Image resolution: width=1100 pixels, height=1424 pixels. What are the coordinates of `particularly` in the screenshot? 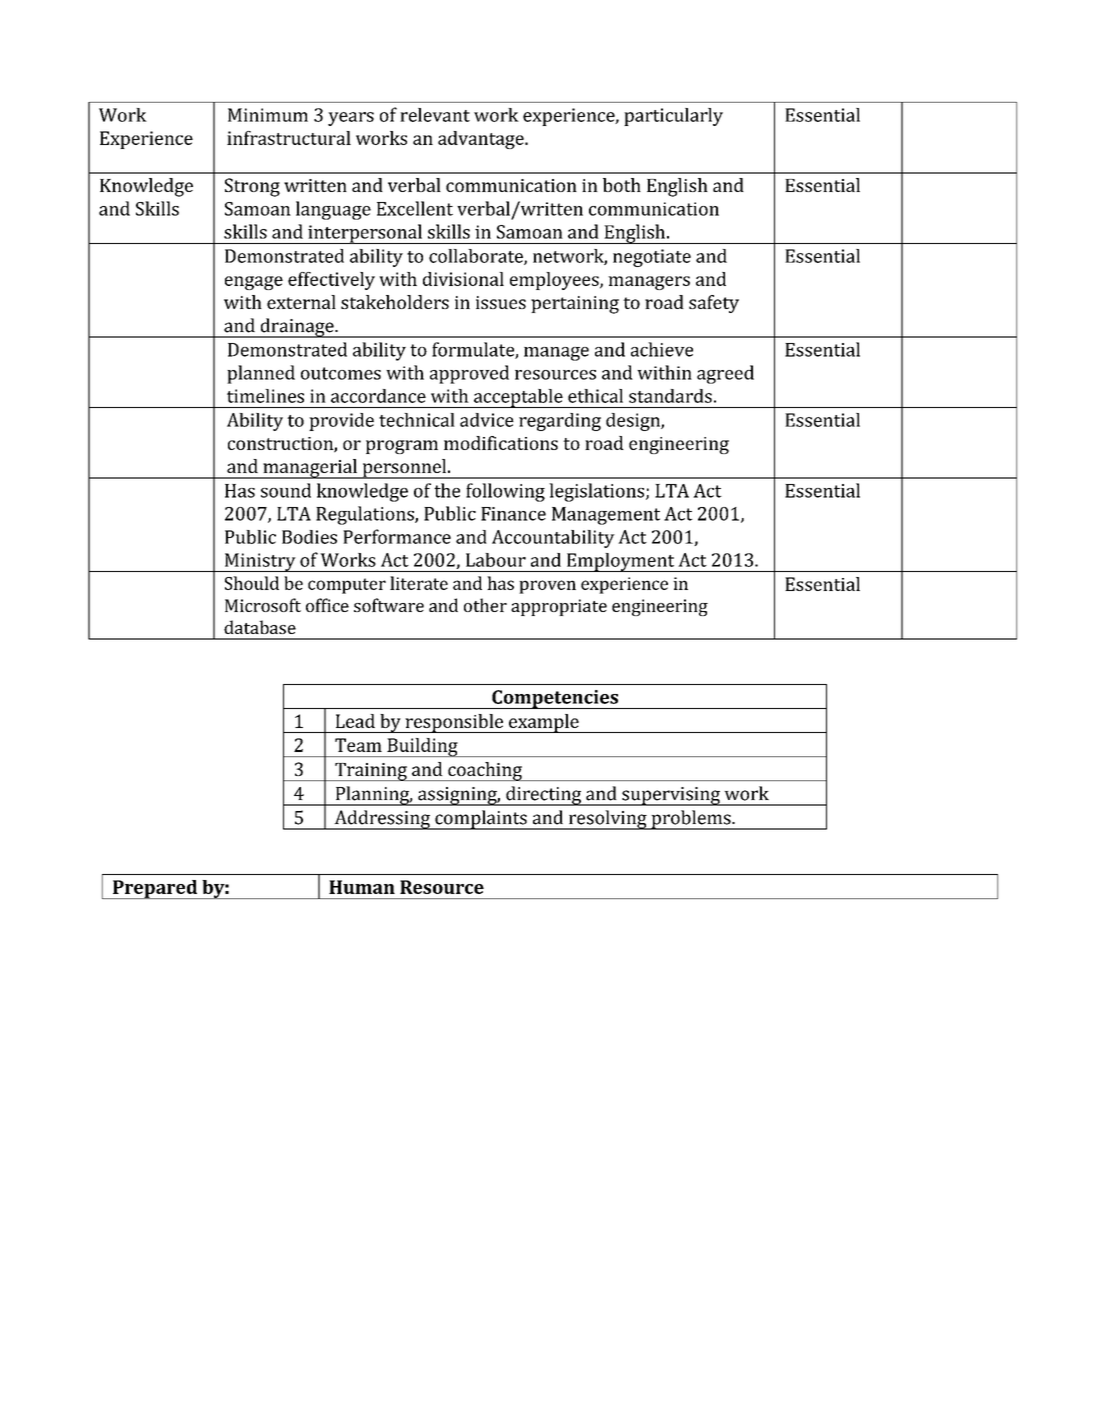 It's located at (673, 117).
